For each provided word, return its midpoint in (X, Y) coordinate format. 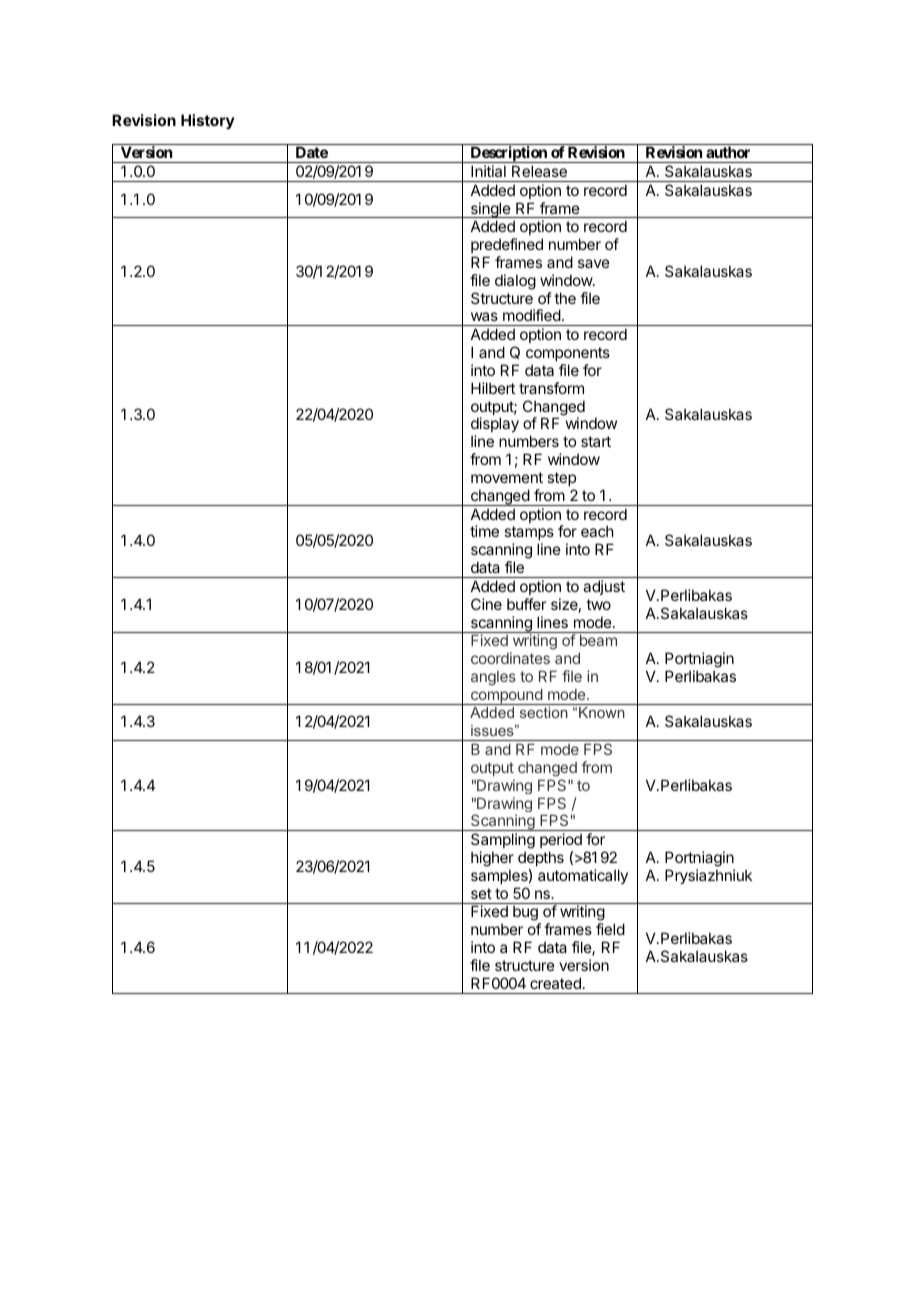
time (484, 531)
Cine (486, 604)
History (208, 121)
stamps (529, 535)
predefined (507, 245)
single (490, 210)
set (481, 893)
